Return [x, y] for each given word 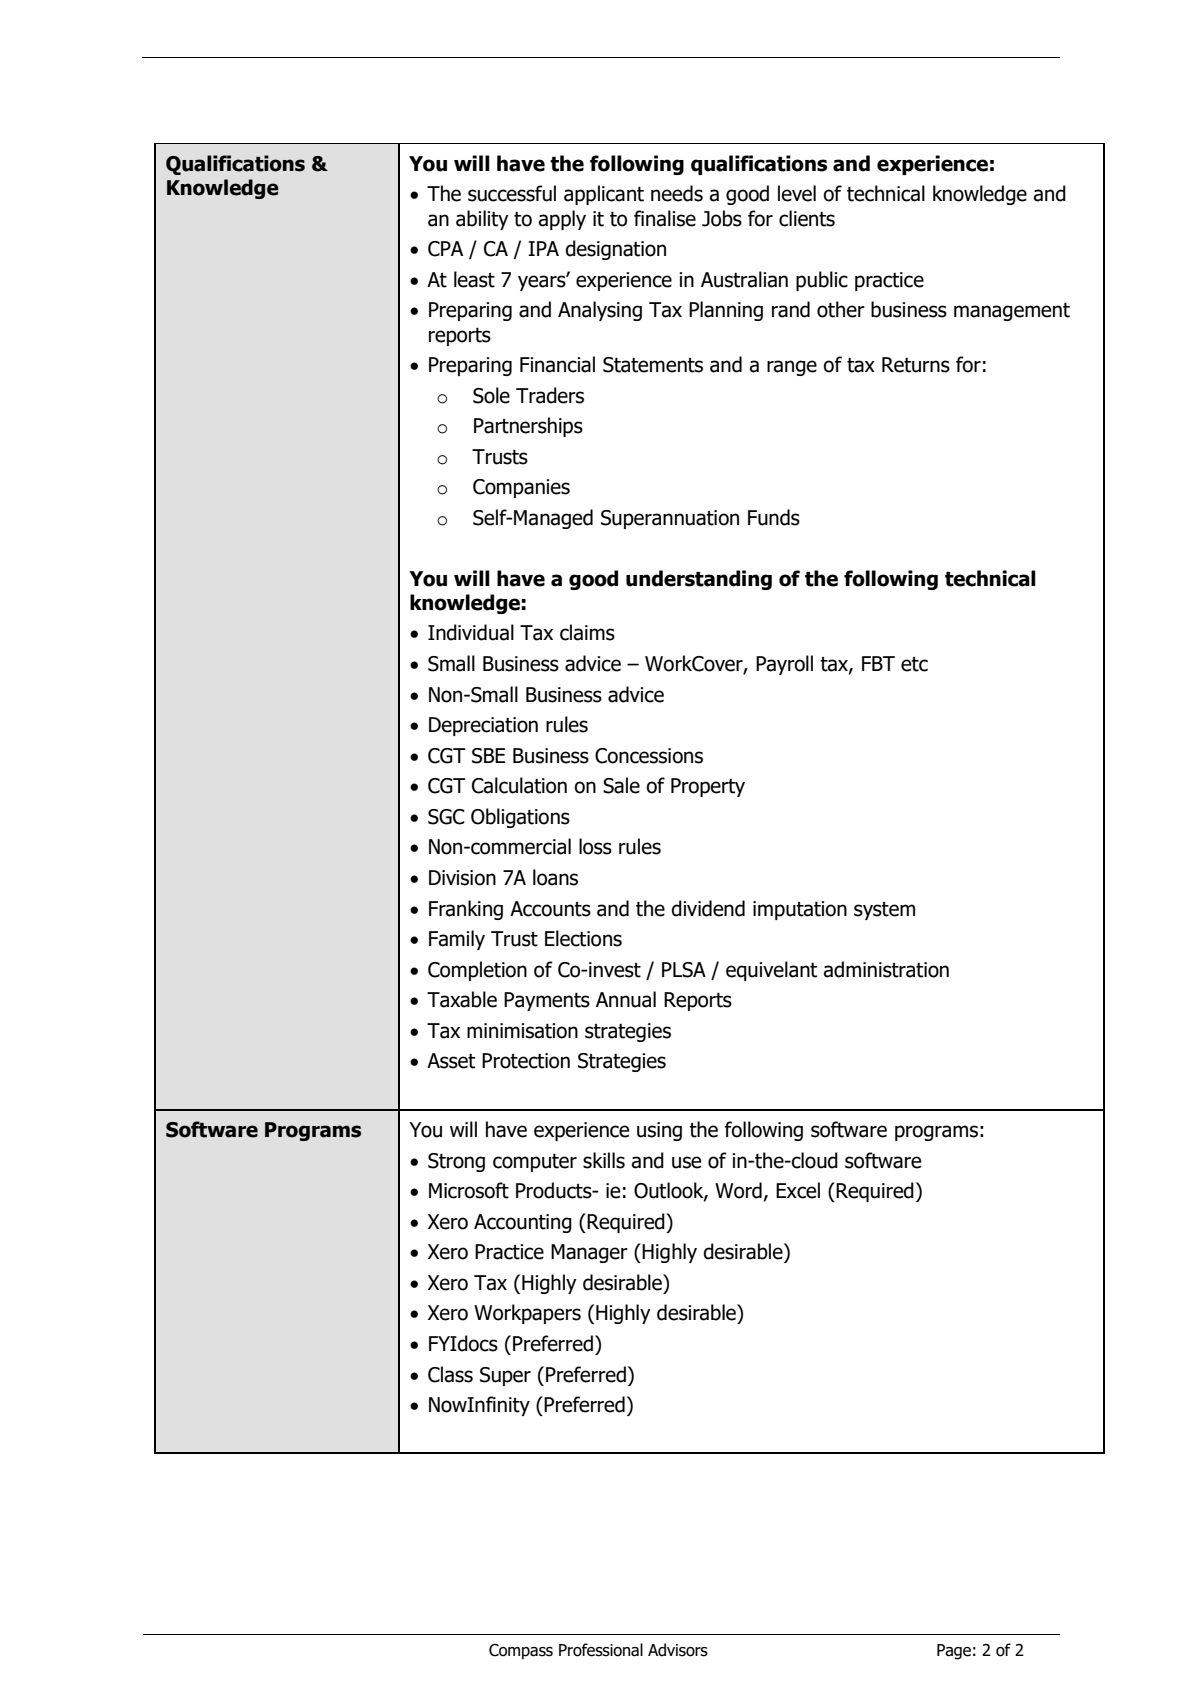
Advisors [678, 1650]
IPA [543, 248]
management [1012, 312]
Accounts [550, 909]
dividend [708, 908]
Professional [601, 1650]
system [884, 911]
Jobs [722, 218]
